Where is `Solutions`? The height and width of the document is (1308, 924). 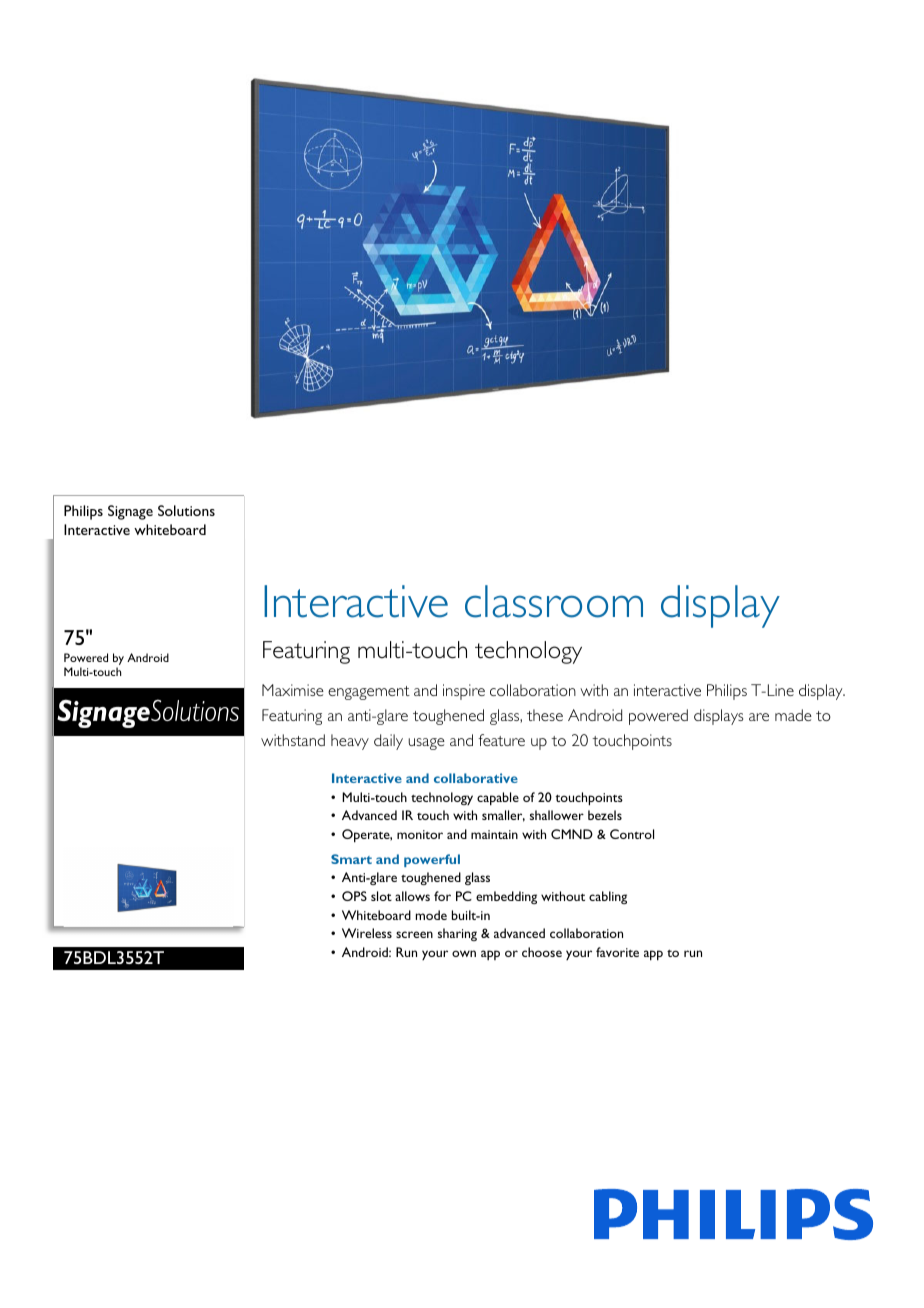
Solutions is located at coordinates (186, 510).
